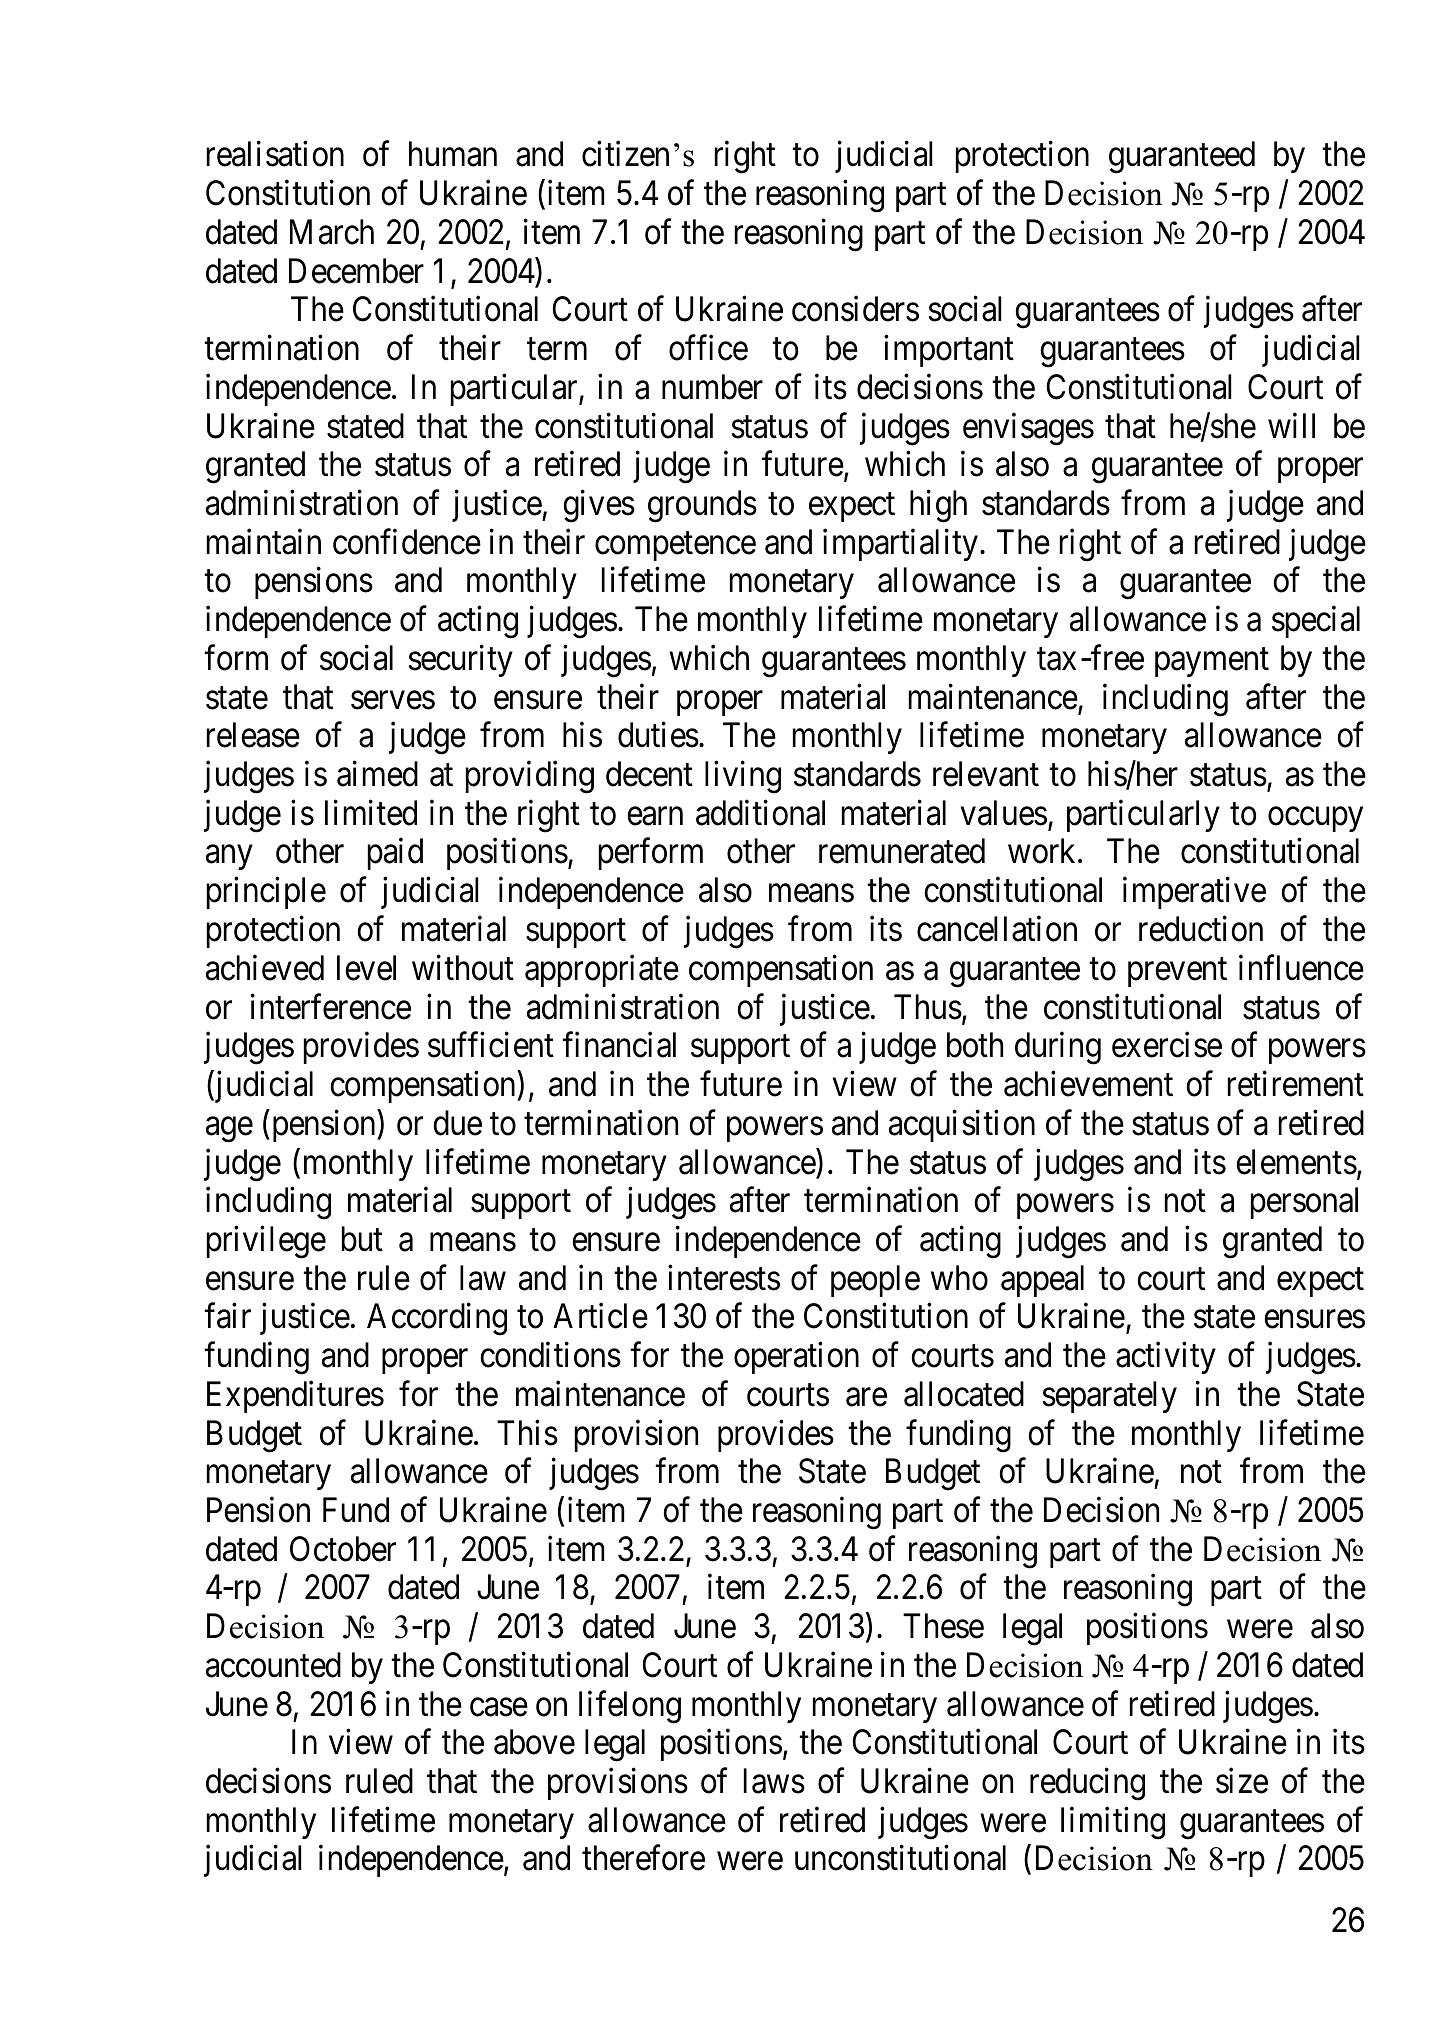 The height and width of the image is (2025, 1432). I want to click on interference, so click(331, 1006).
